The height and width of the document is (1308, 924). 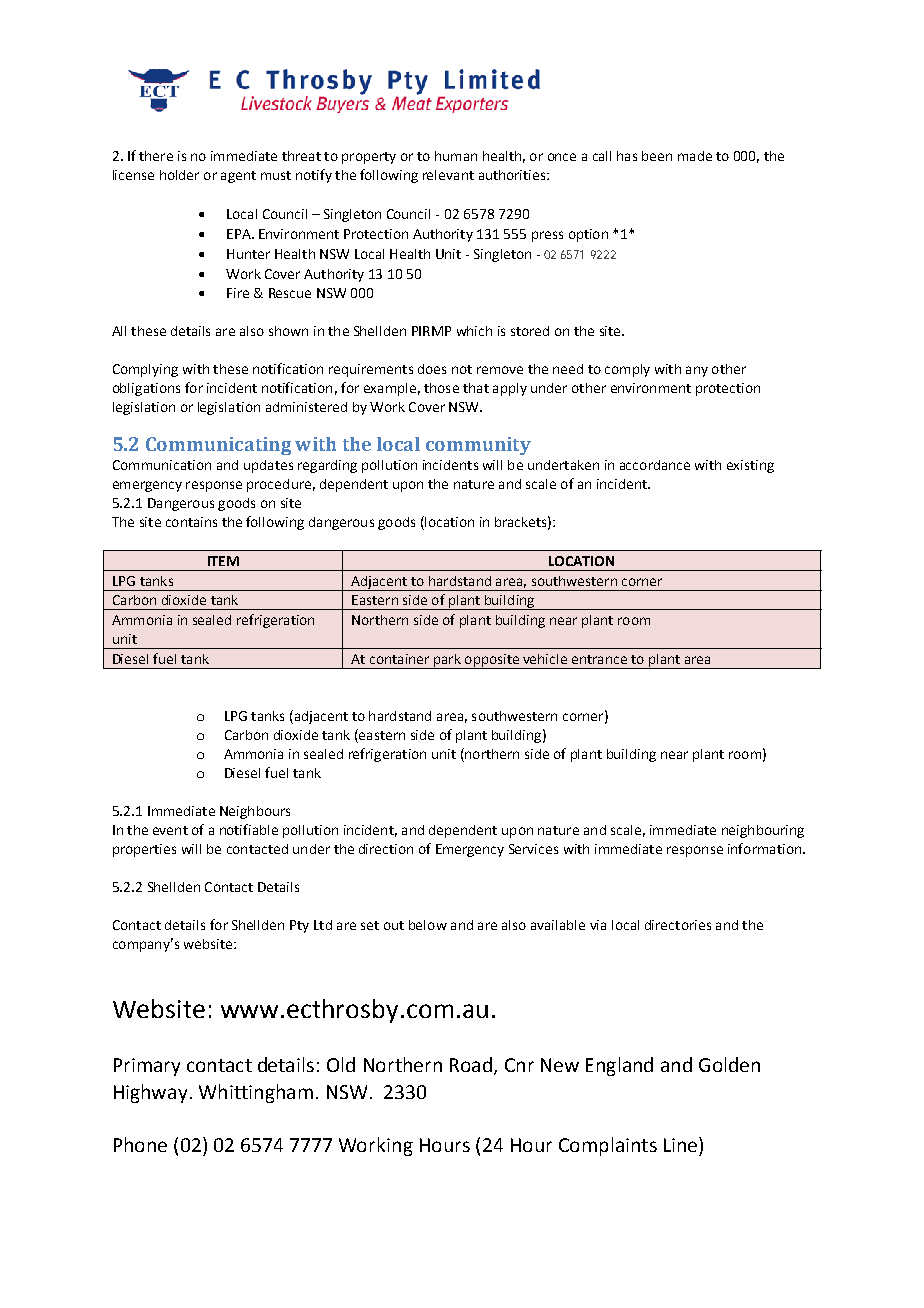 I want to click on made, so click(x=695, y=156).
